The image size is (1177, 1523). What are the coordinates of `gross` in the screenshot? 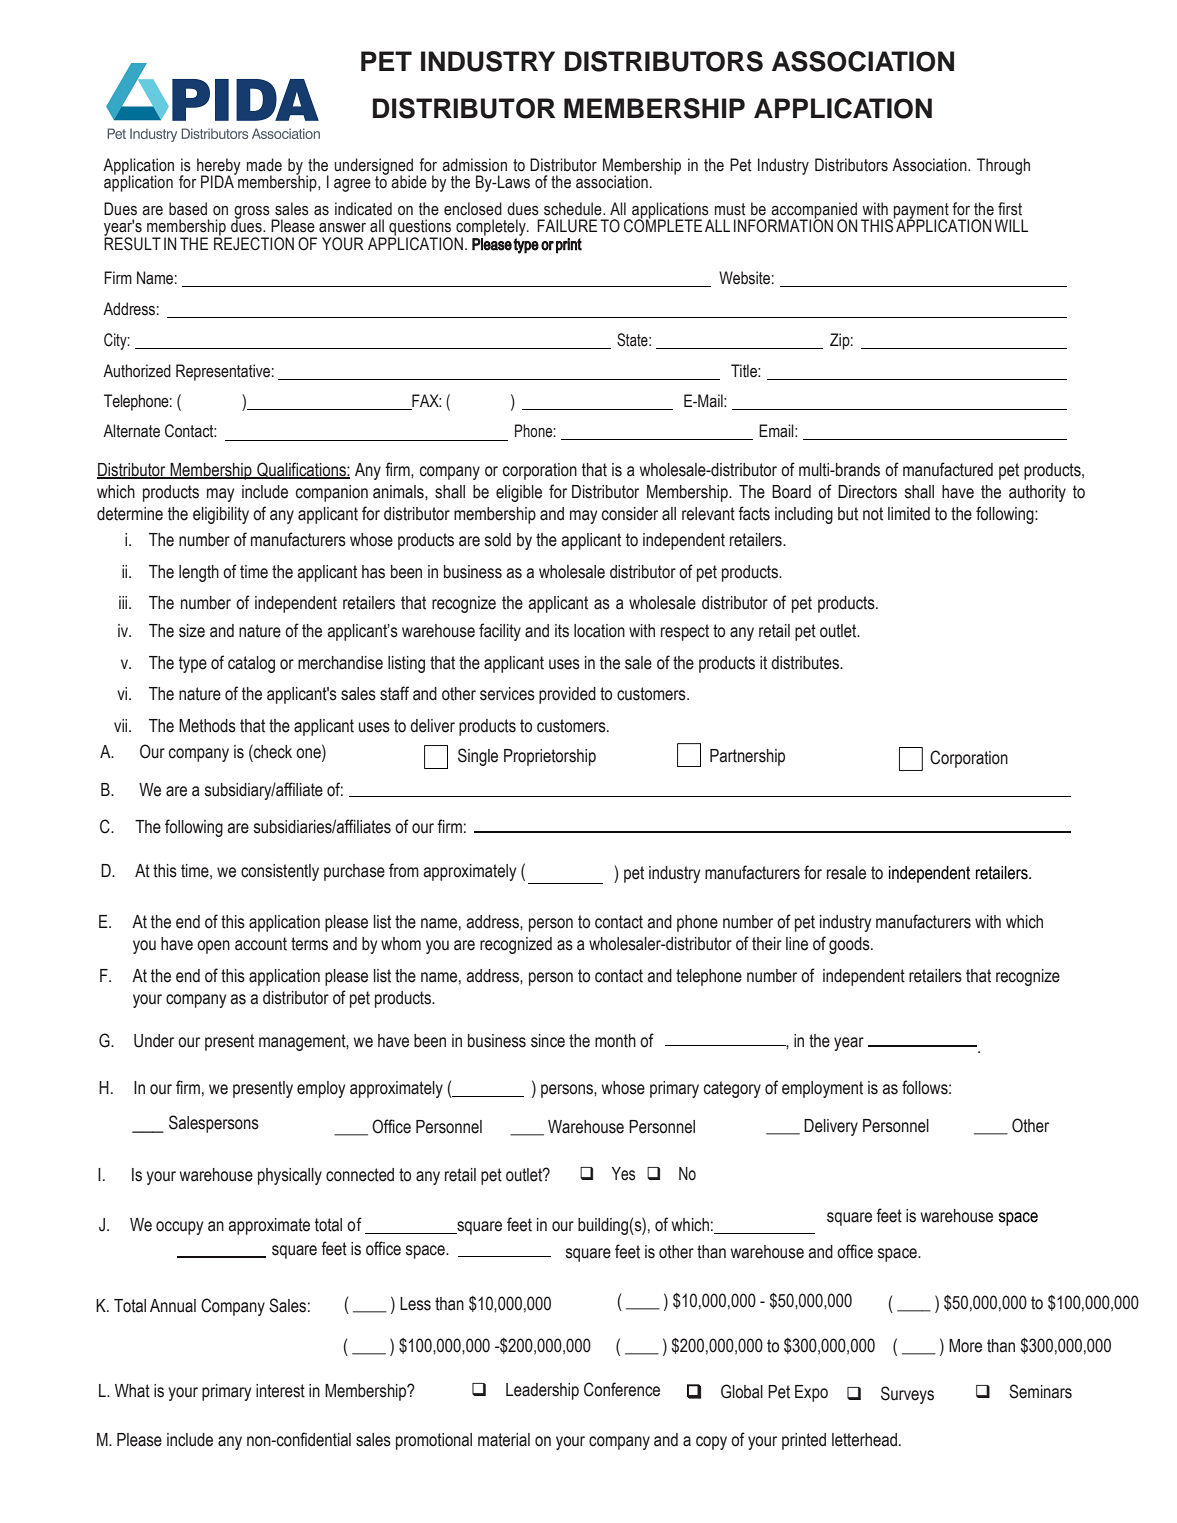 It's located at (253, 213).
